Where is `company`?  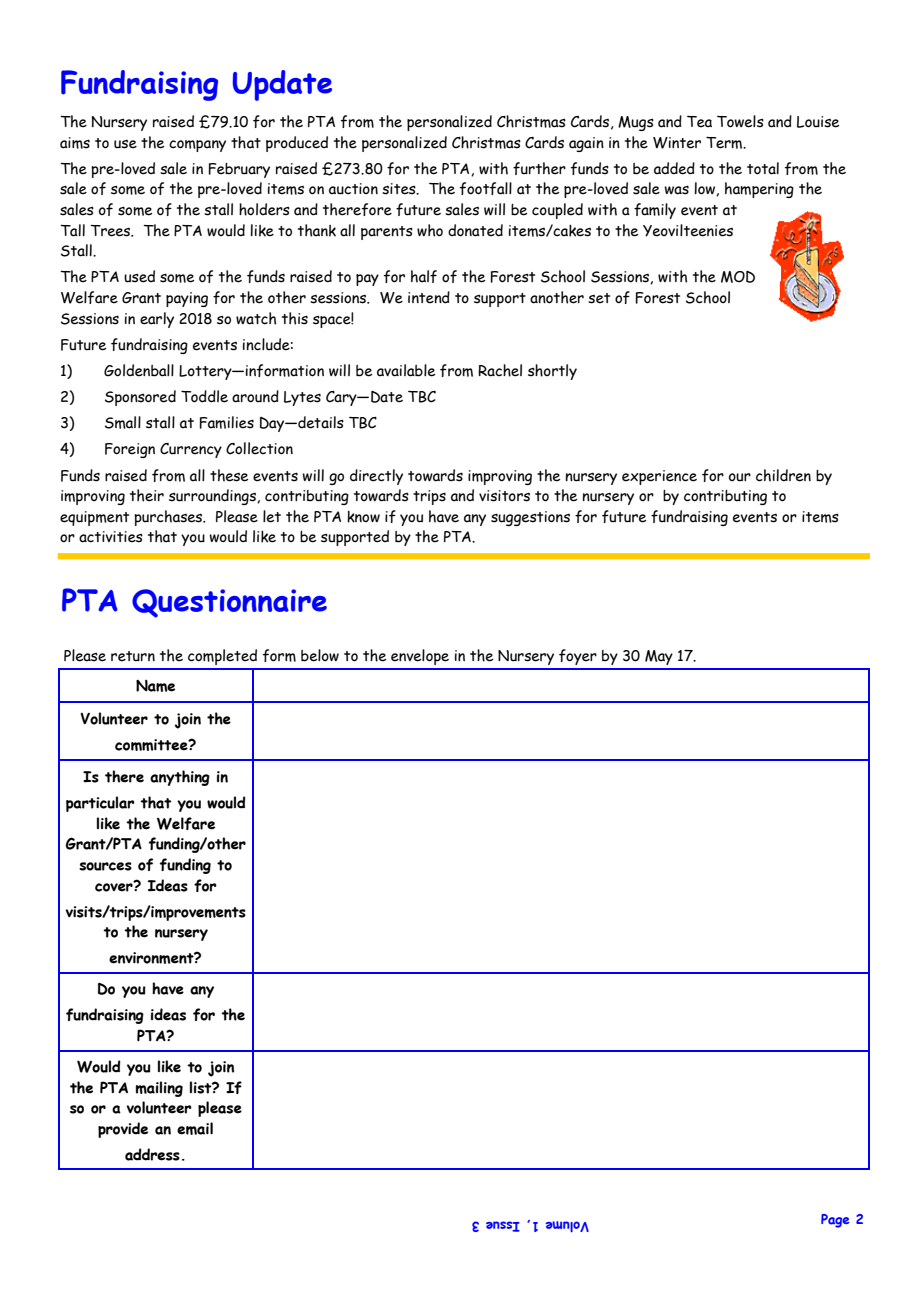 company is located at coordinates (197, 146).
